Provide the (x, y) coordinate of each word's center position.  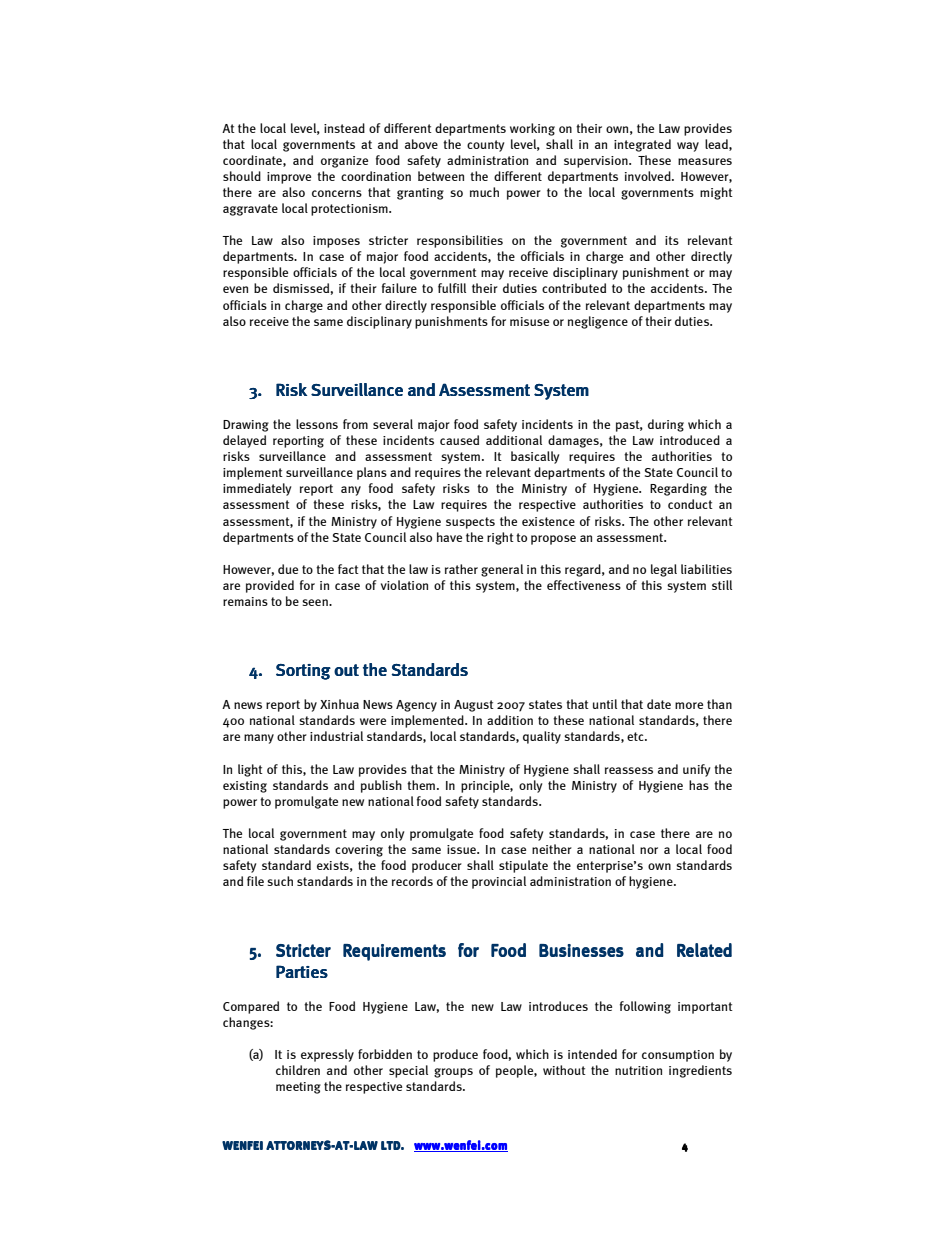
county (485, 146)
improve (289, 178)
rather (461, 569)
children (298, 1070)
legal (664, 570)
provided (270, 586)
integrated (642, 145)
